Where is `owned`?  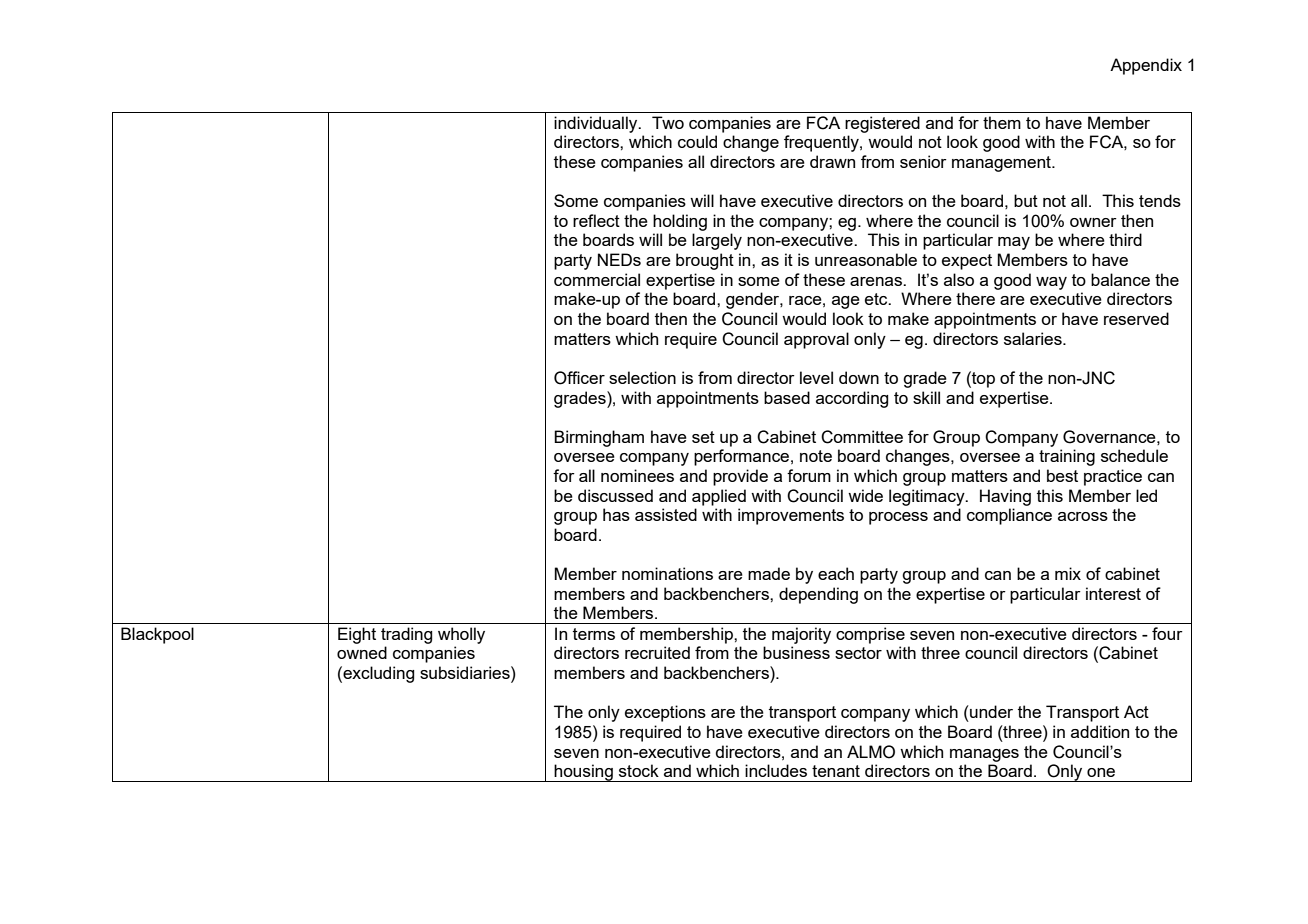 owned is located at coordinates (362, 652).
